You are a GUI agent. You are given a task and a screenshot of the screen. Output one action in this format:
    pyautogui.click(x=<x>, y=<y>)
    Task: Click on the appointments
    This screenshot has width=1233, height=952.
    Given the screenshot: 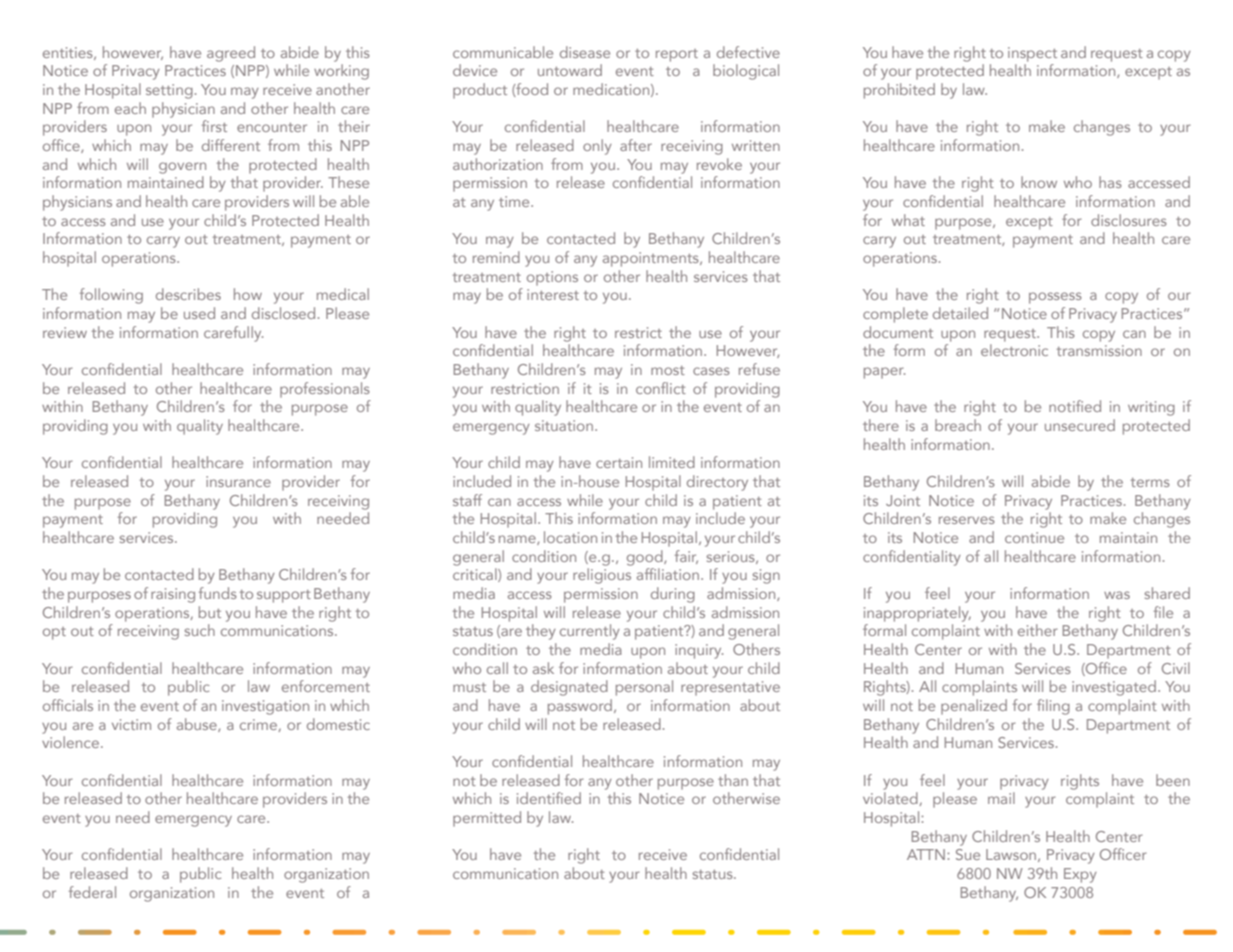 What is the action you would take?
    pyautogui.click(x=652, y=259)
